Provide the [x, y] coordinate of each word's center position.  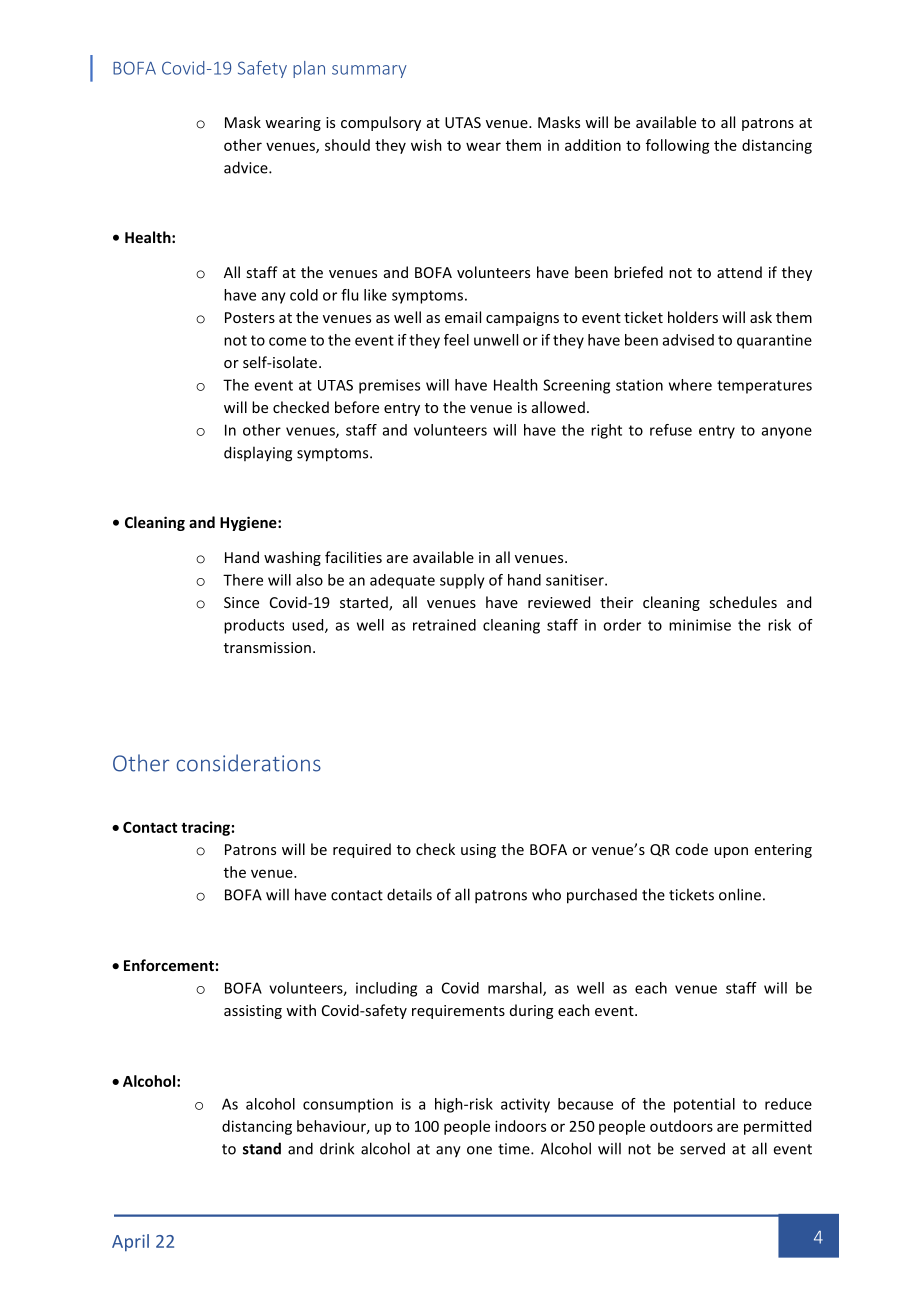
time [515, 1149]
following [678, 146]
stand [262, 1148]
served [702, 1148]
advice [247, 167]
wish [426, 145]
